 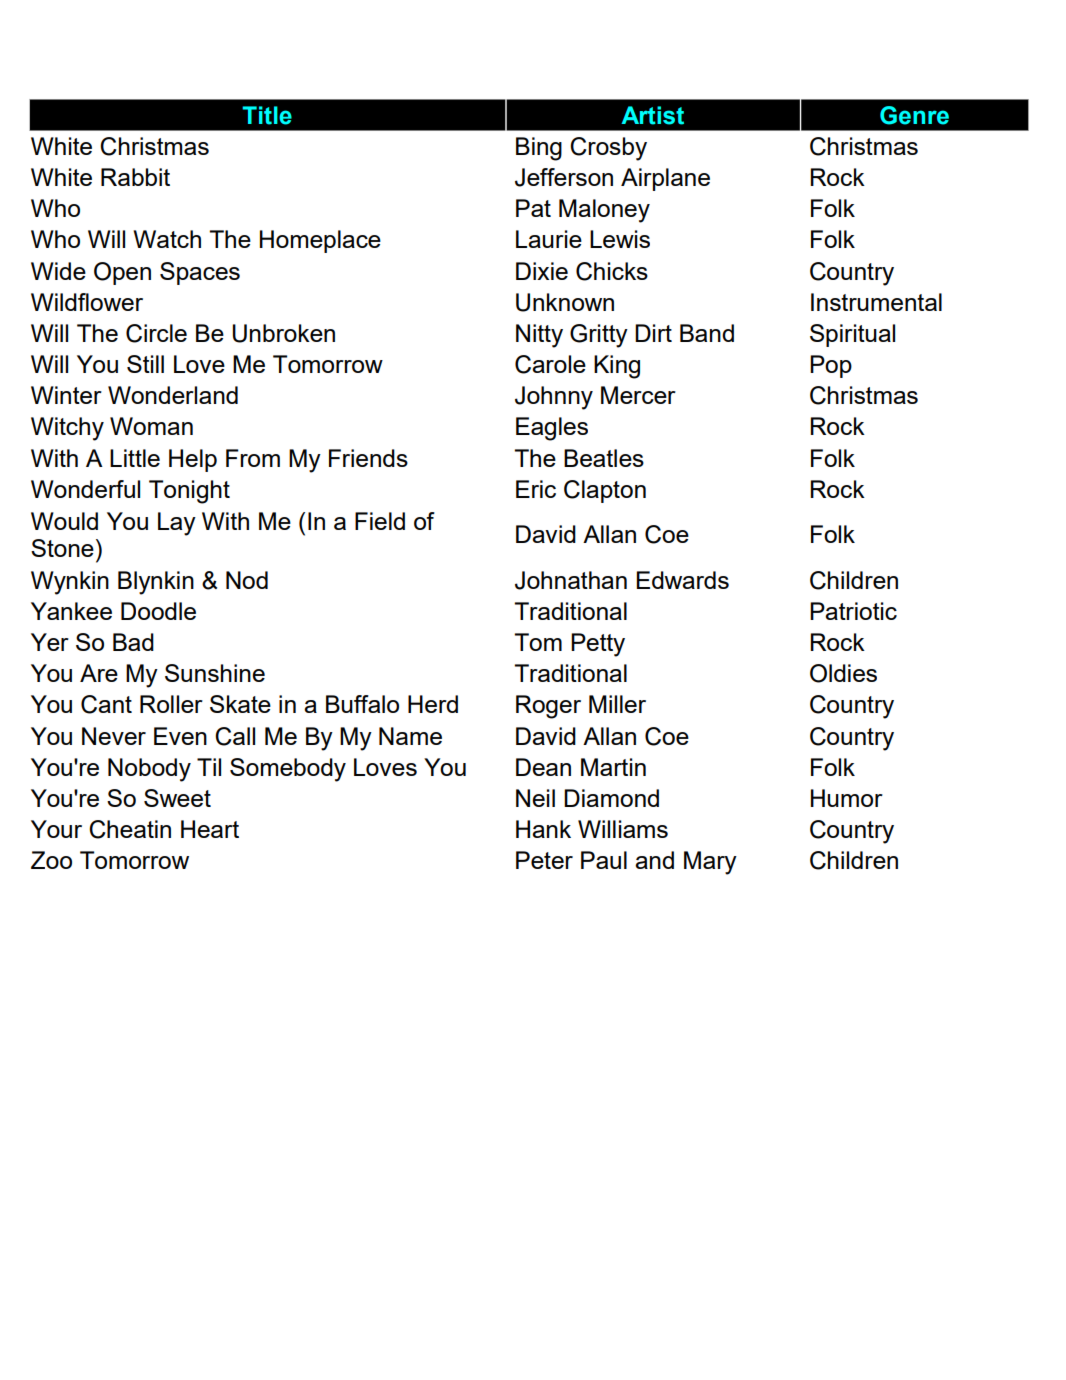 I want to click on Tonight, so click(x=189, y=492).
